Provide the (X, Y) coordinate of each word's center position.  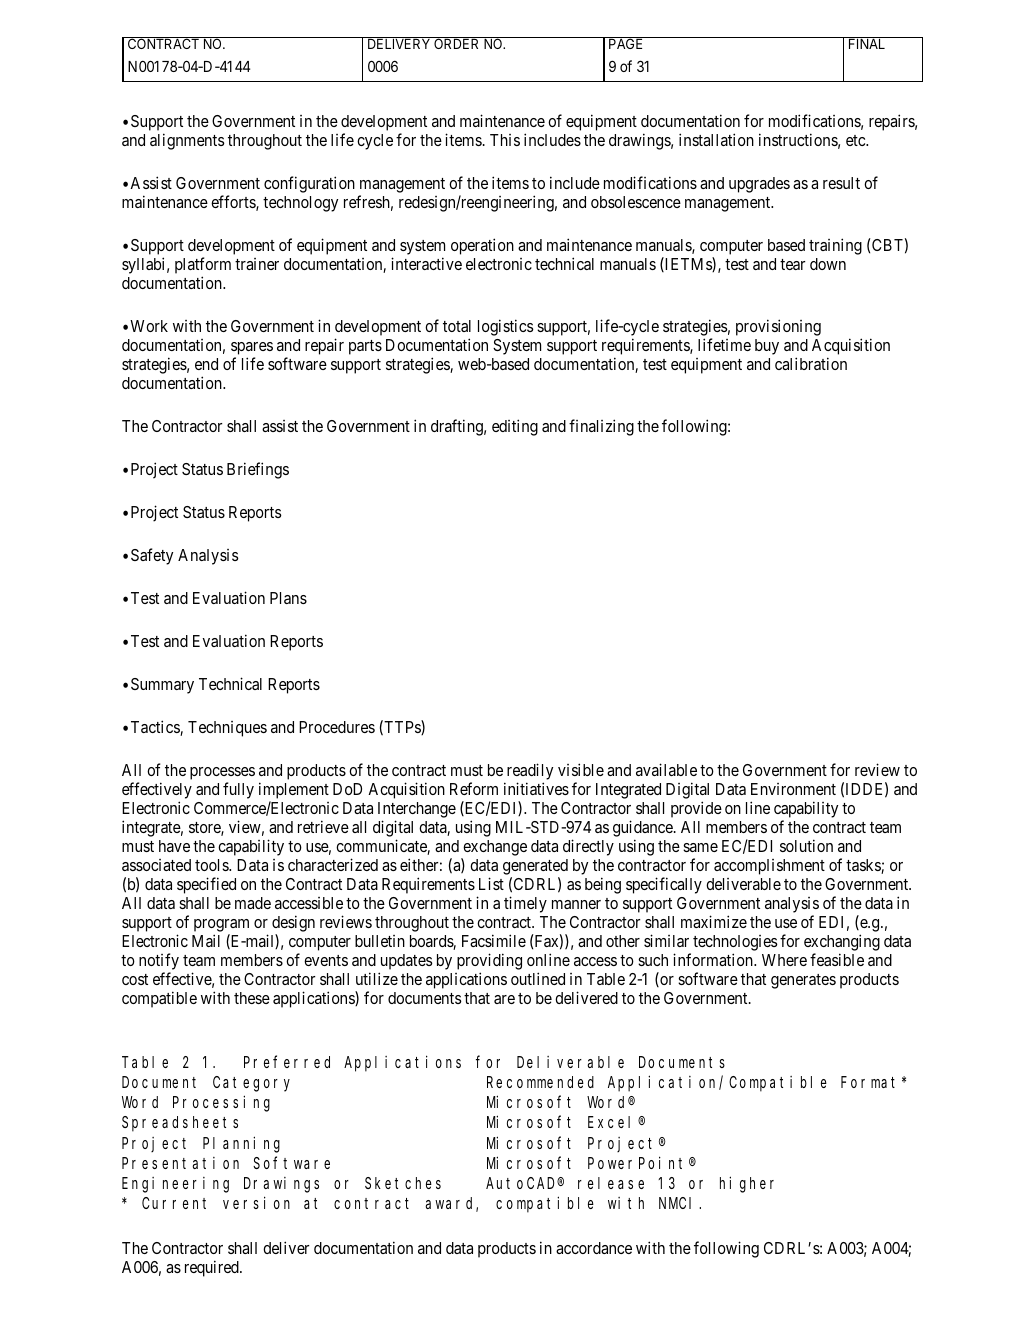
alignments (187, 141)
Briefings (258, 470)
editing (515, 427)
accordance (594, 1248)
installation (716, 139)
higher (747, 1184)
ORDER (457, 43)
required (213, 1268)
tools (212, 865)
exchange (494, 849)
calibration (811, 363)
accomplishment (769, 867)
